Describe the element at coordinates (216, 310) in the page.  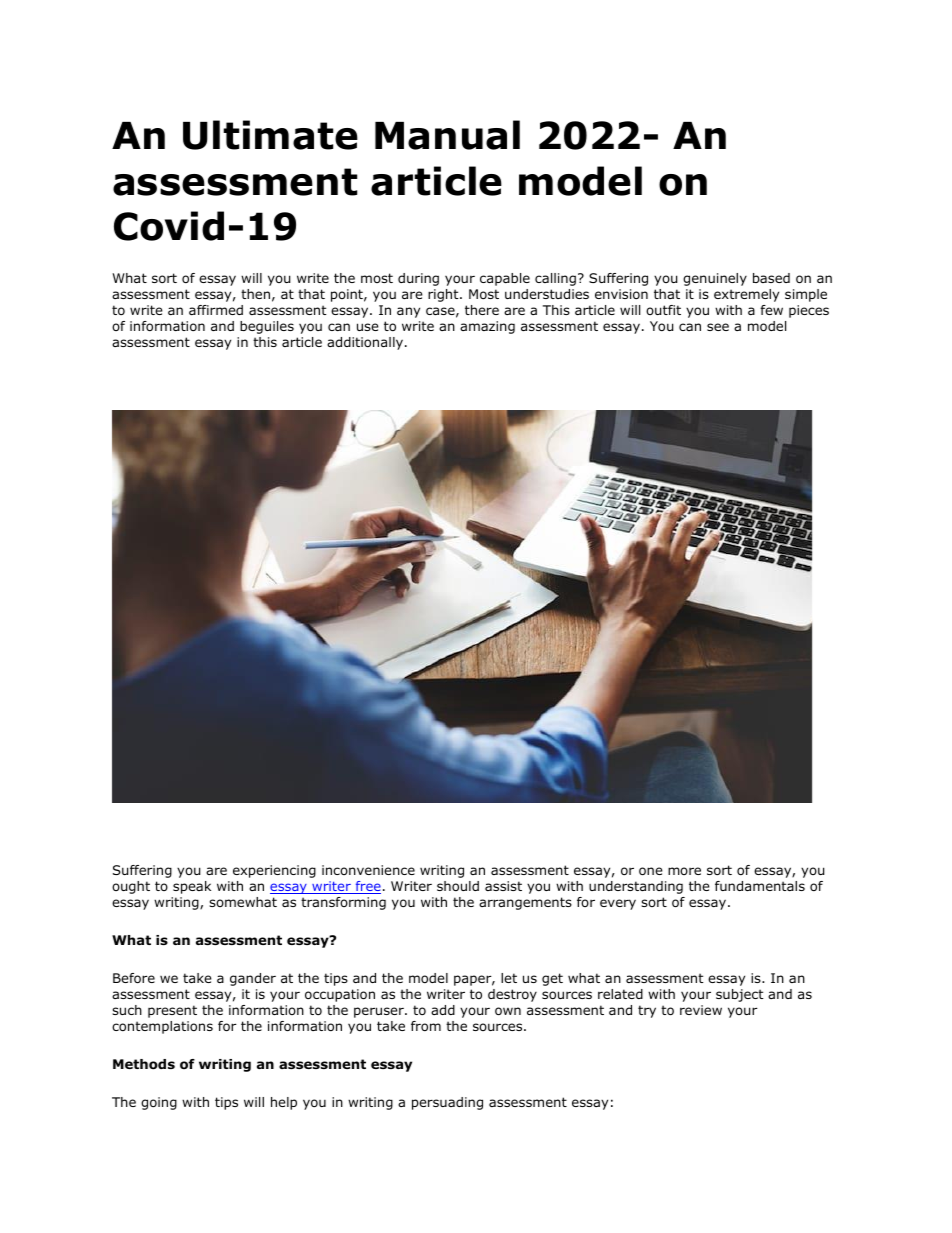
I see `affirmed` at that location.
